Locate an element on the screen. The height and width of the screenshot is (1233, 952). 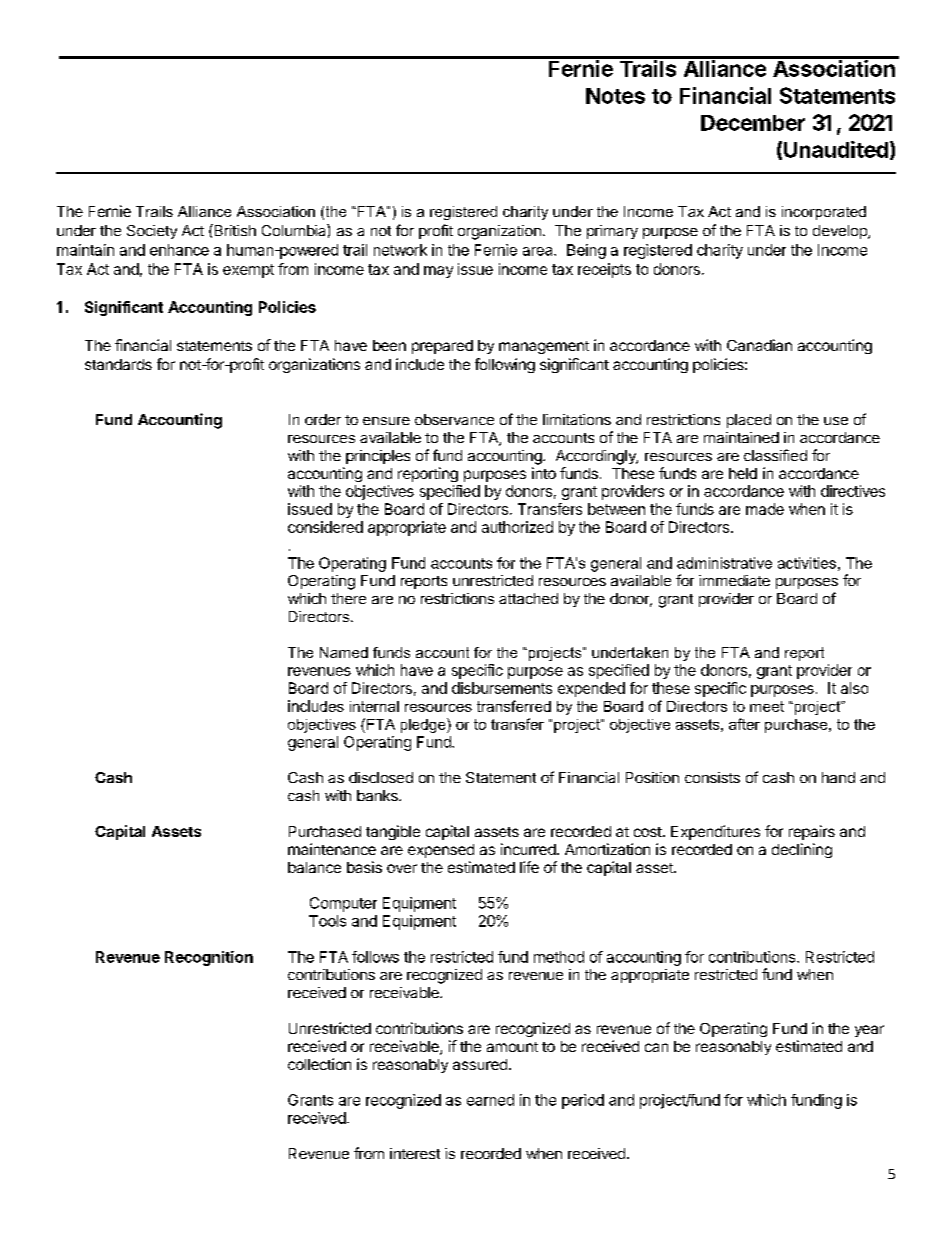
order is located at coordinates (323, 419).
